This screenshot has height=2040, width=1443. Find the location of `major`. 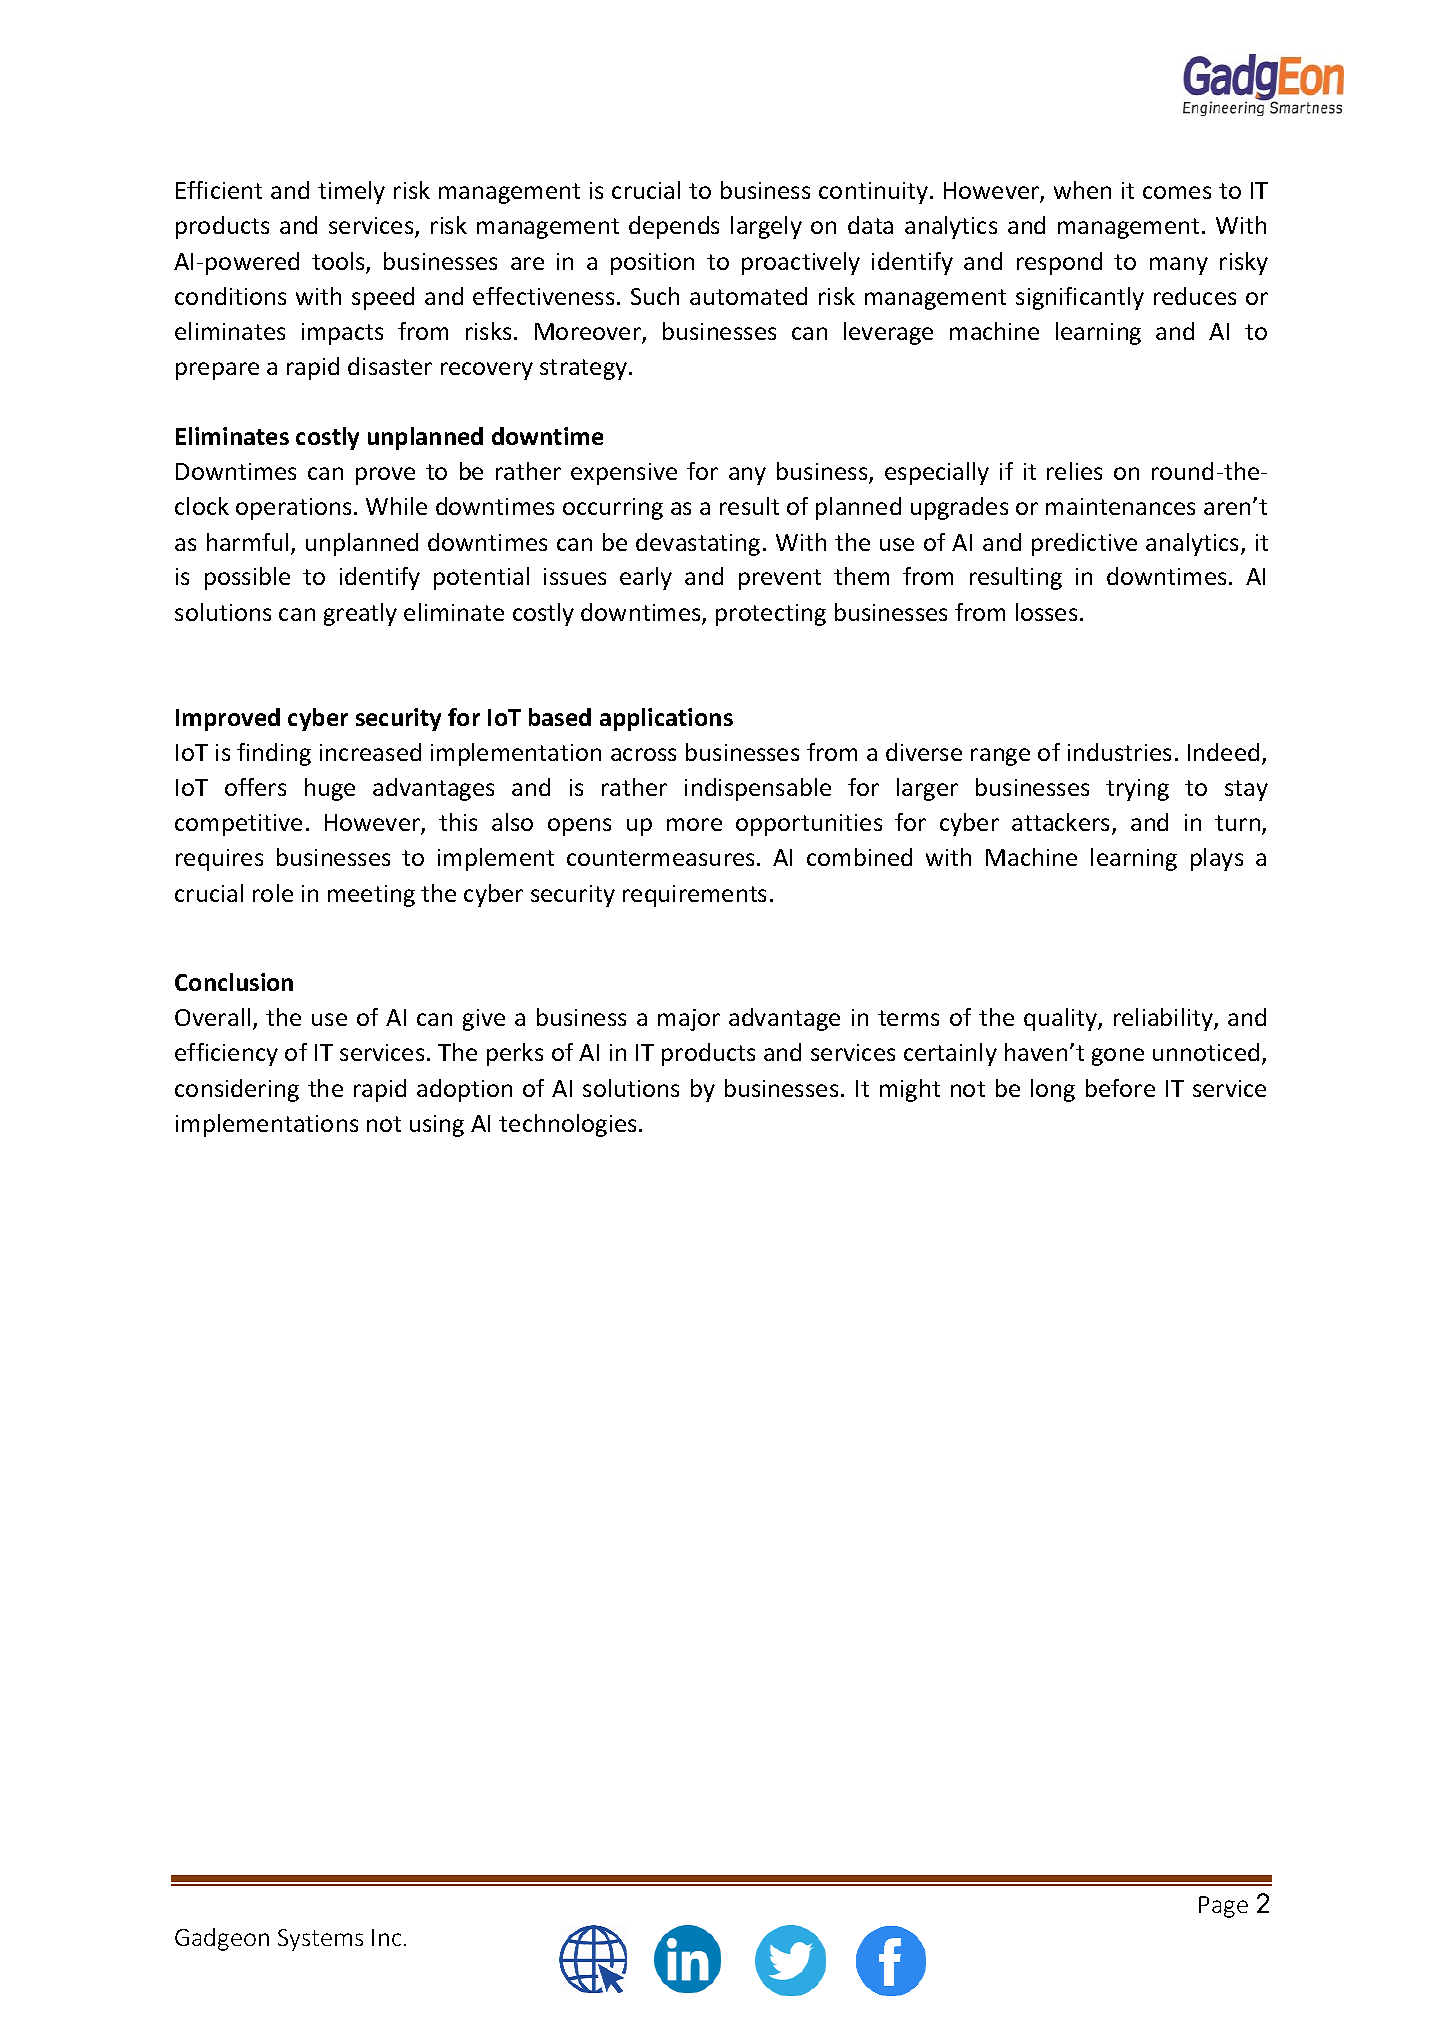

major is located at coordinates (689, 1020).
